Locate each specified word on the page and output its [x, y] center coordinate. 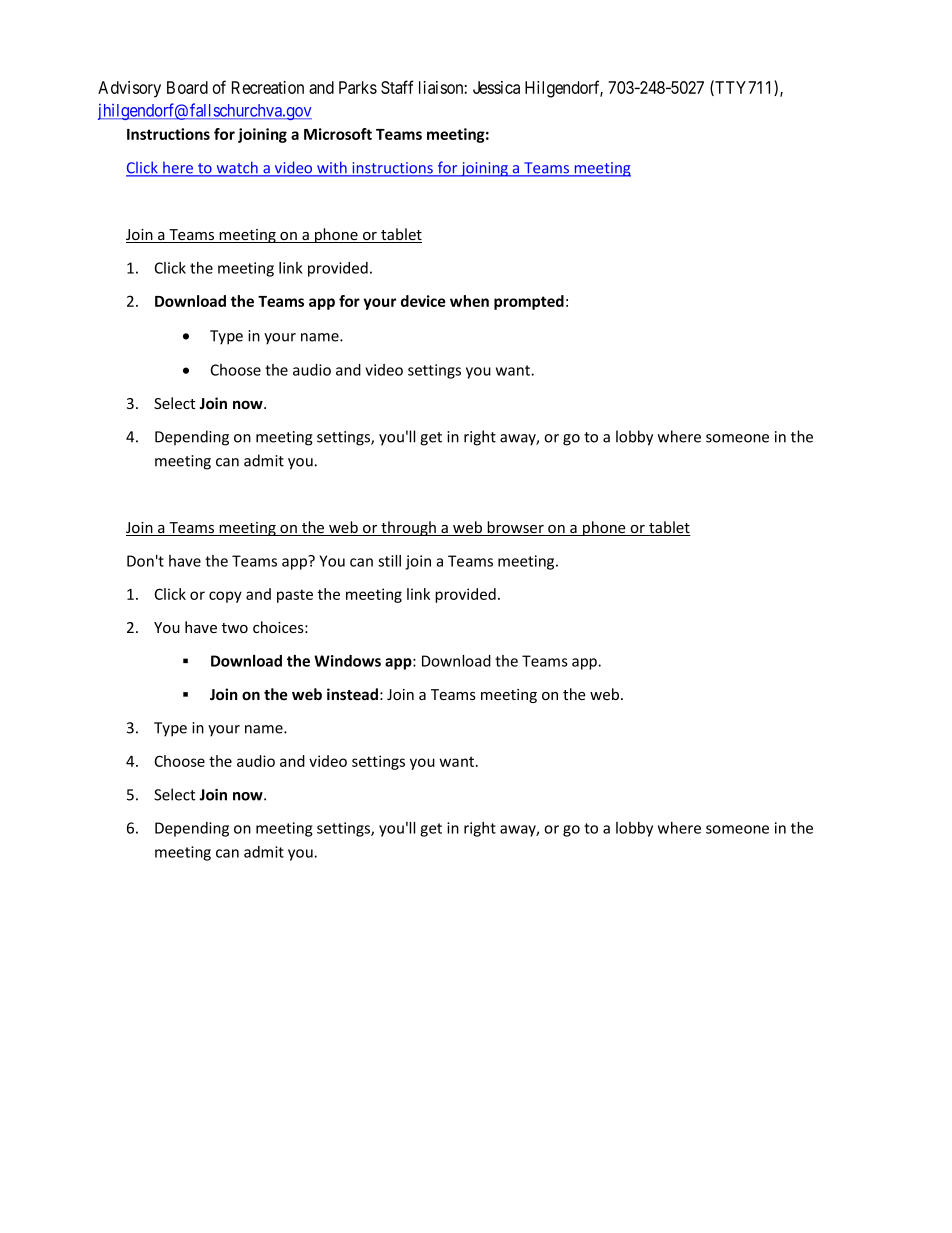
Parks [358, 87]
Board [187, 87]
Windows [347, 661]
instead [352, 694]
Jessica [496, 87]
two [235, 628]
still [389, 561]
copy [225, 597]
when [469, 301]
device [423, 301]
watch [237, 168]
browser [515, 528]
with [332, 168]
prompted [529, 302]
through [408, 528]
